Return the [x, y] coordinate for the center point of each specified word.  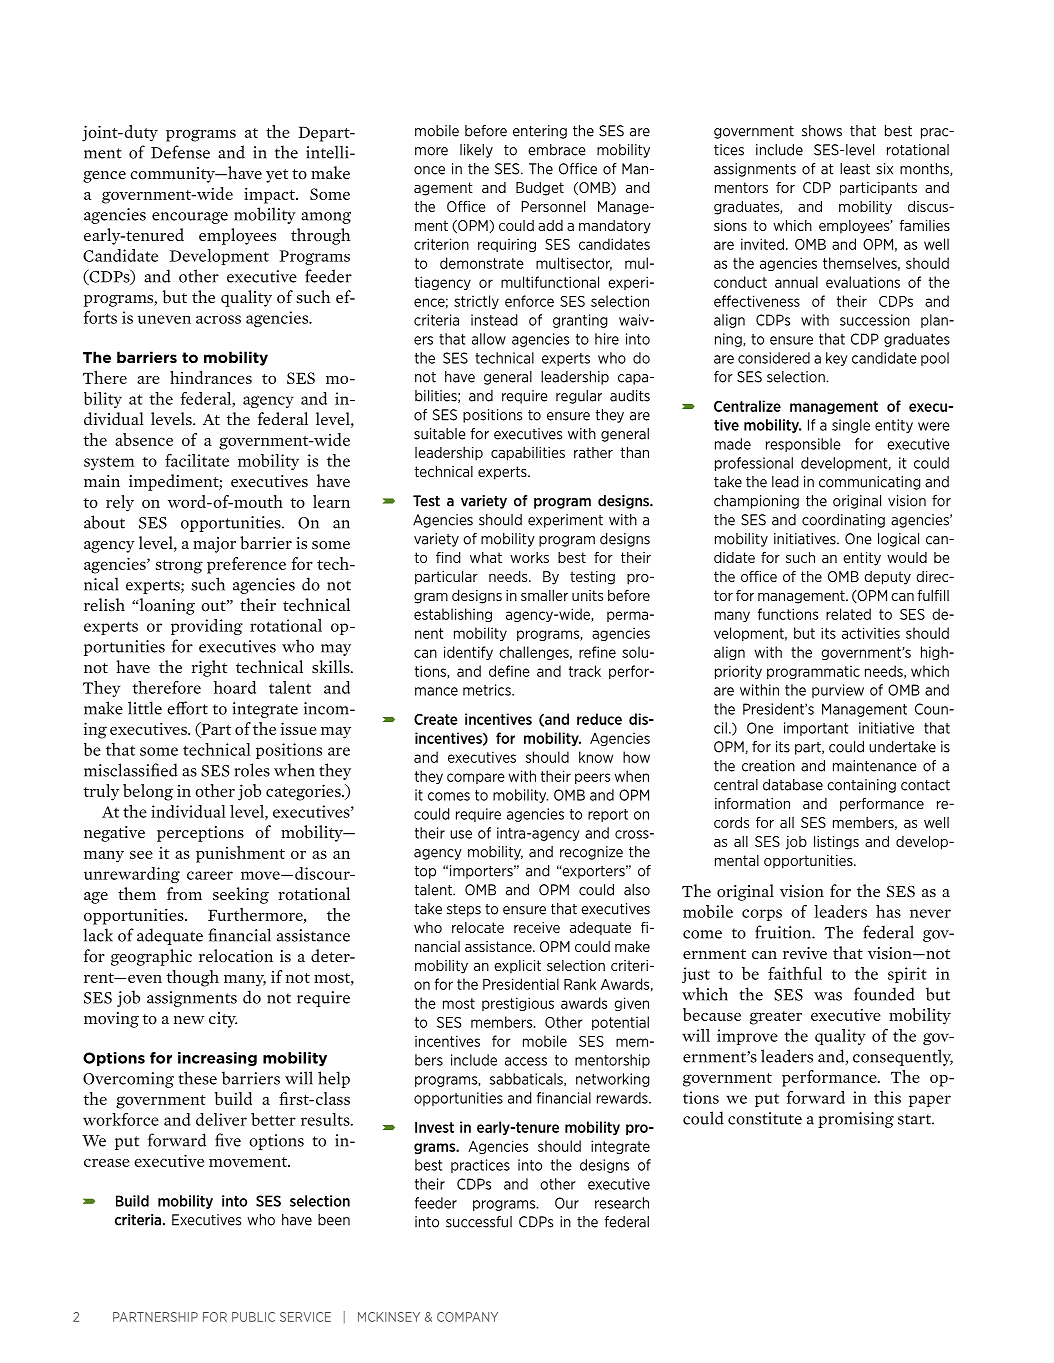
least [855, 169]
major [214, 545]
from [184, 894]
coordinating [843, 521]
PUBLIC [253, 1317]
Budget [540, 189]
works [529, 557]
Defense [180, 152]
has [888, 911]
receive [537, 927]
